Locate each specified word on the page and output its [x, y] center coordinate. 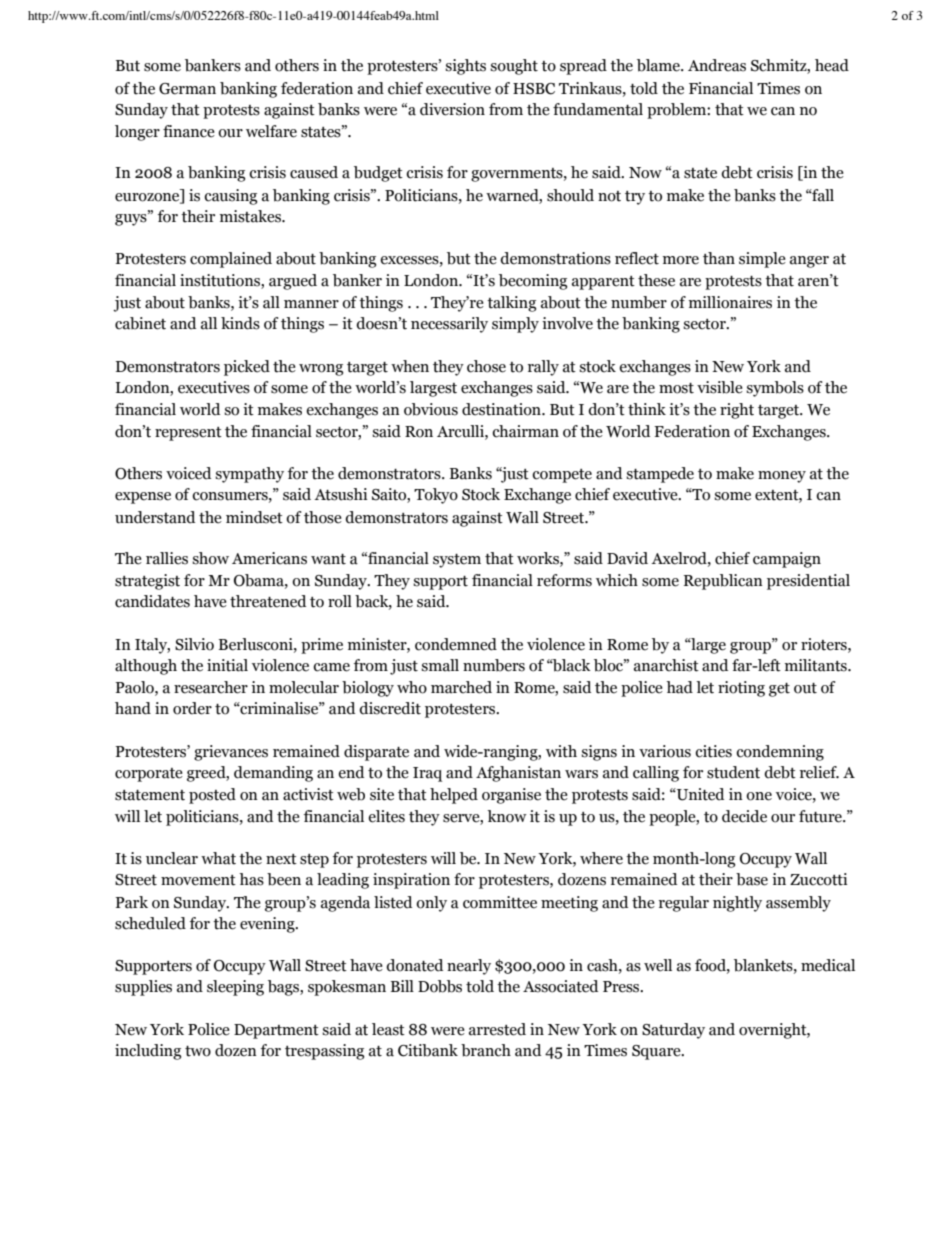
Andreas [717, 65]
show [210, 558]
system [457, 561]
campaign [787, 560]
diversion [452, 109]
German [187, 89]
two [198, 1051]
